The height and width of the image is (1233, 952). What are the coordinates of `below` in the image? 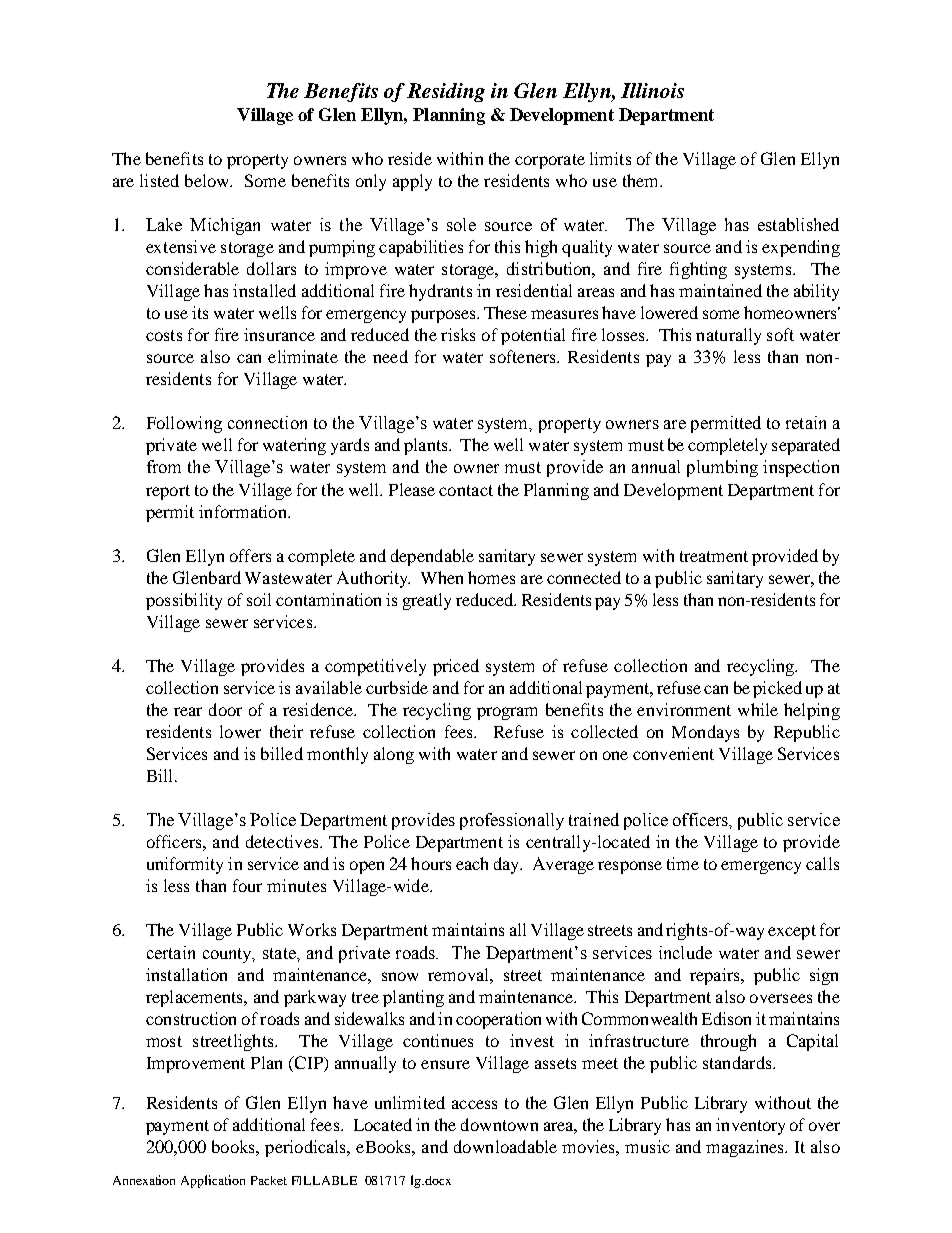 It's located at (208, 180).
